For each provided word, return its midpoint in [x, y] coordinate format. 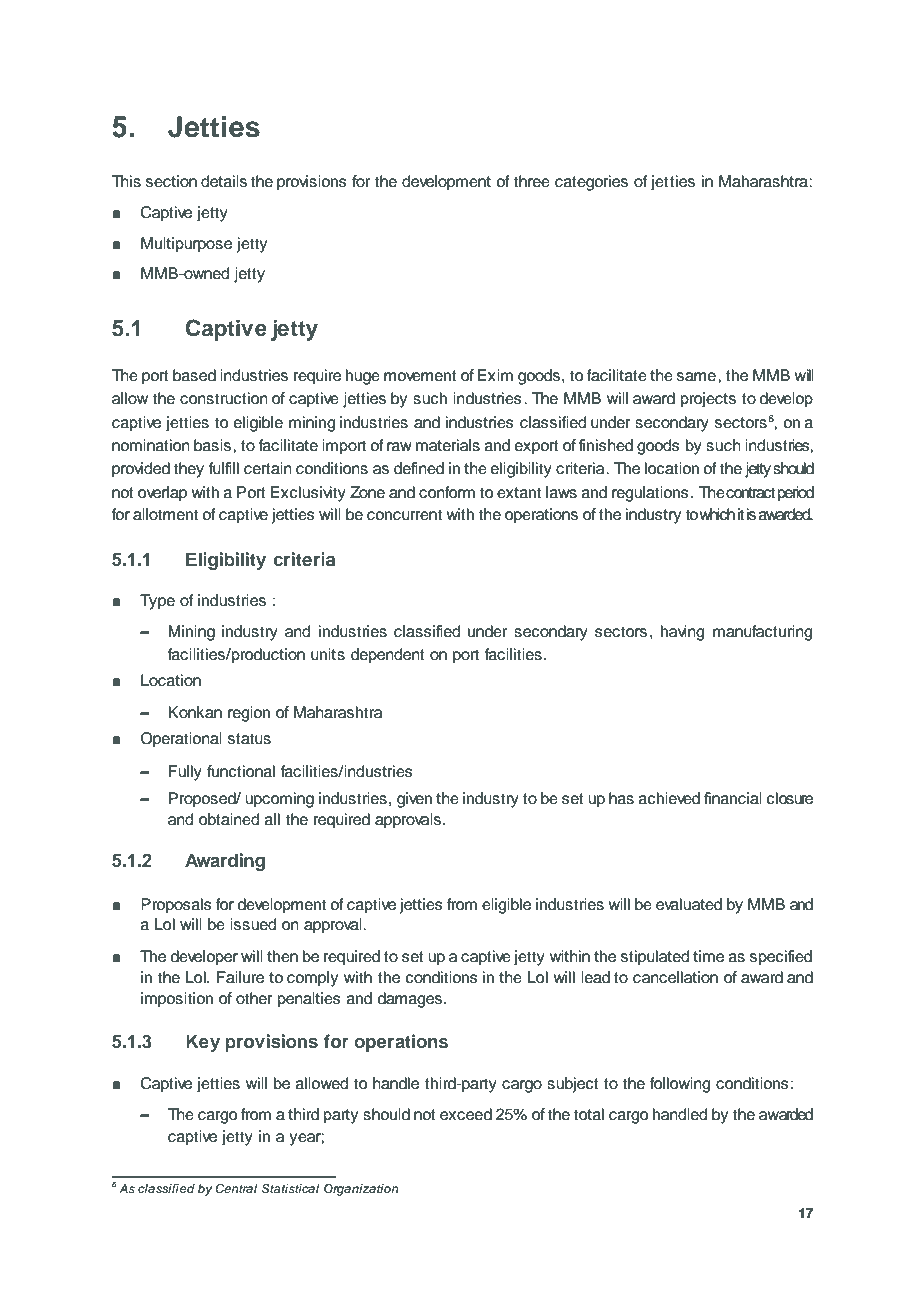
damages [411, 1000]
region [249, 714]
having [682, 633]
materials [448, 445]
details [224, 181]
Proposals [176, 906]
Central [236, 1189]
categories [591, 183]
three [531, 181]
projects [708, 400]
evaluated [689, 904]
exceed [466, 1114]
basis [214, 445]
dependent [388, 656]
